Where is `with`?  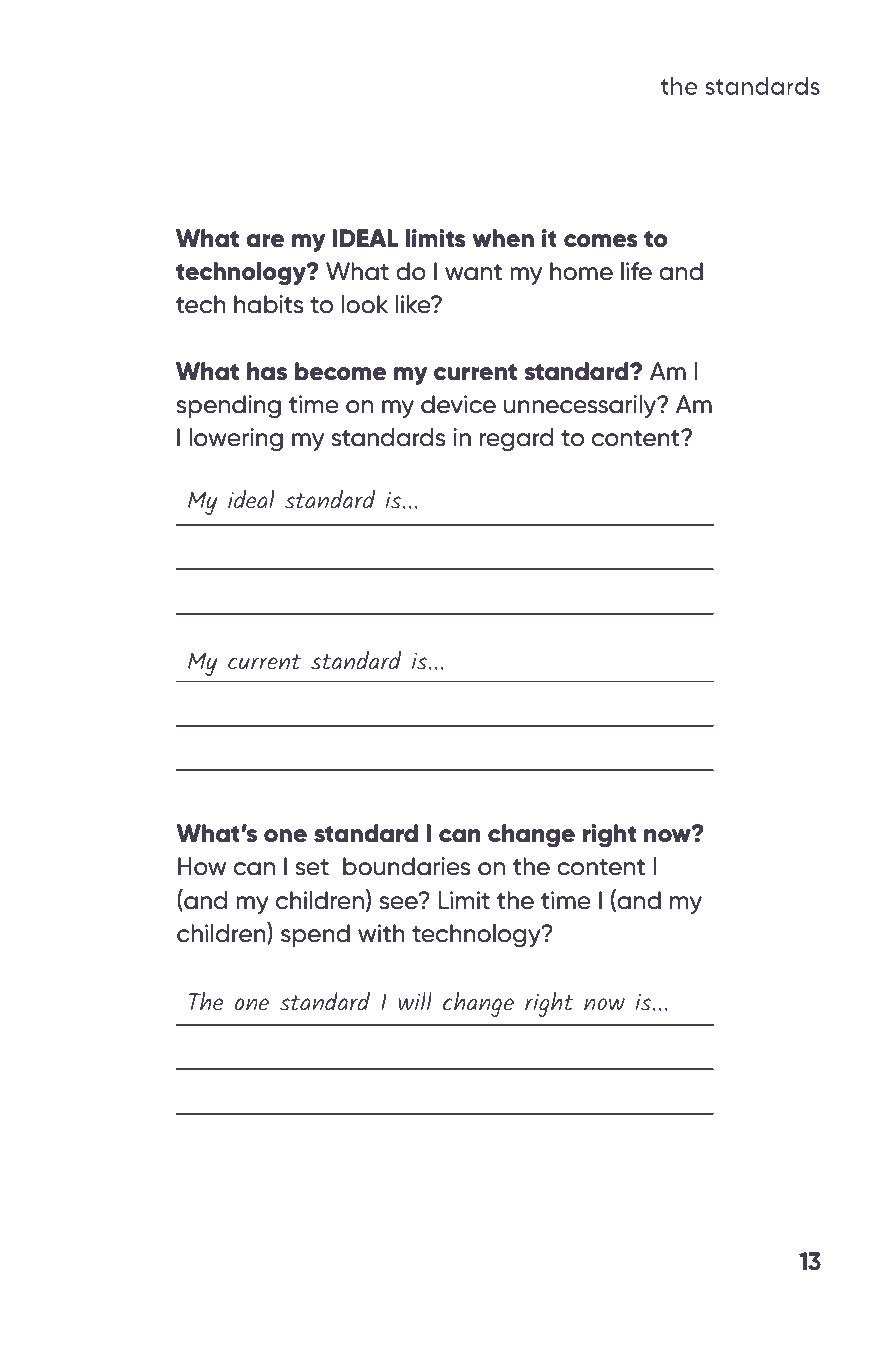 with is located at coordinates (381, 933).
